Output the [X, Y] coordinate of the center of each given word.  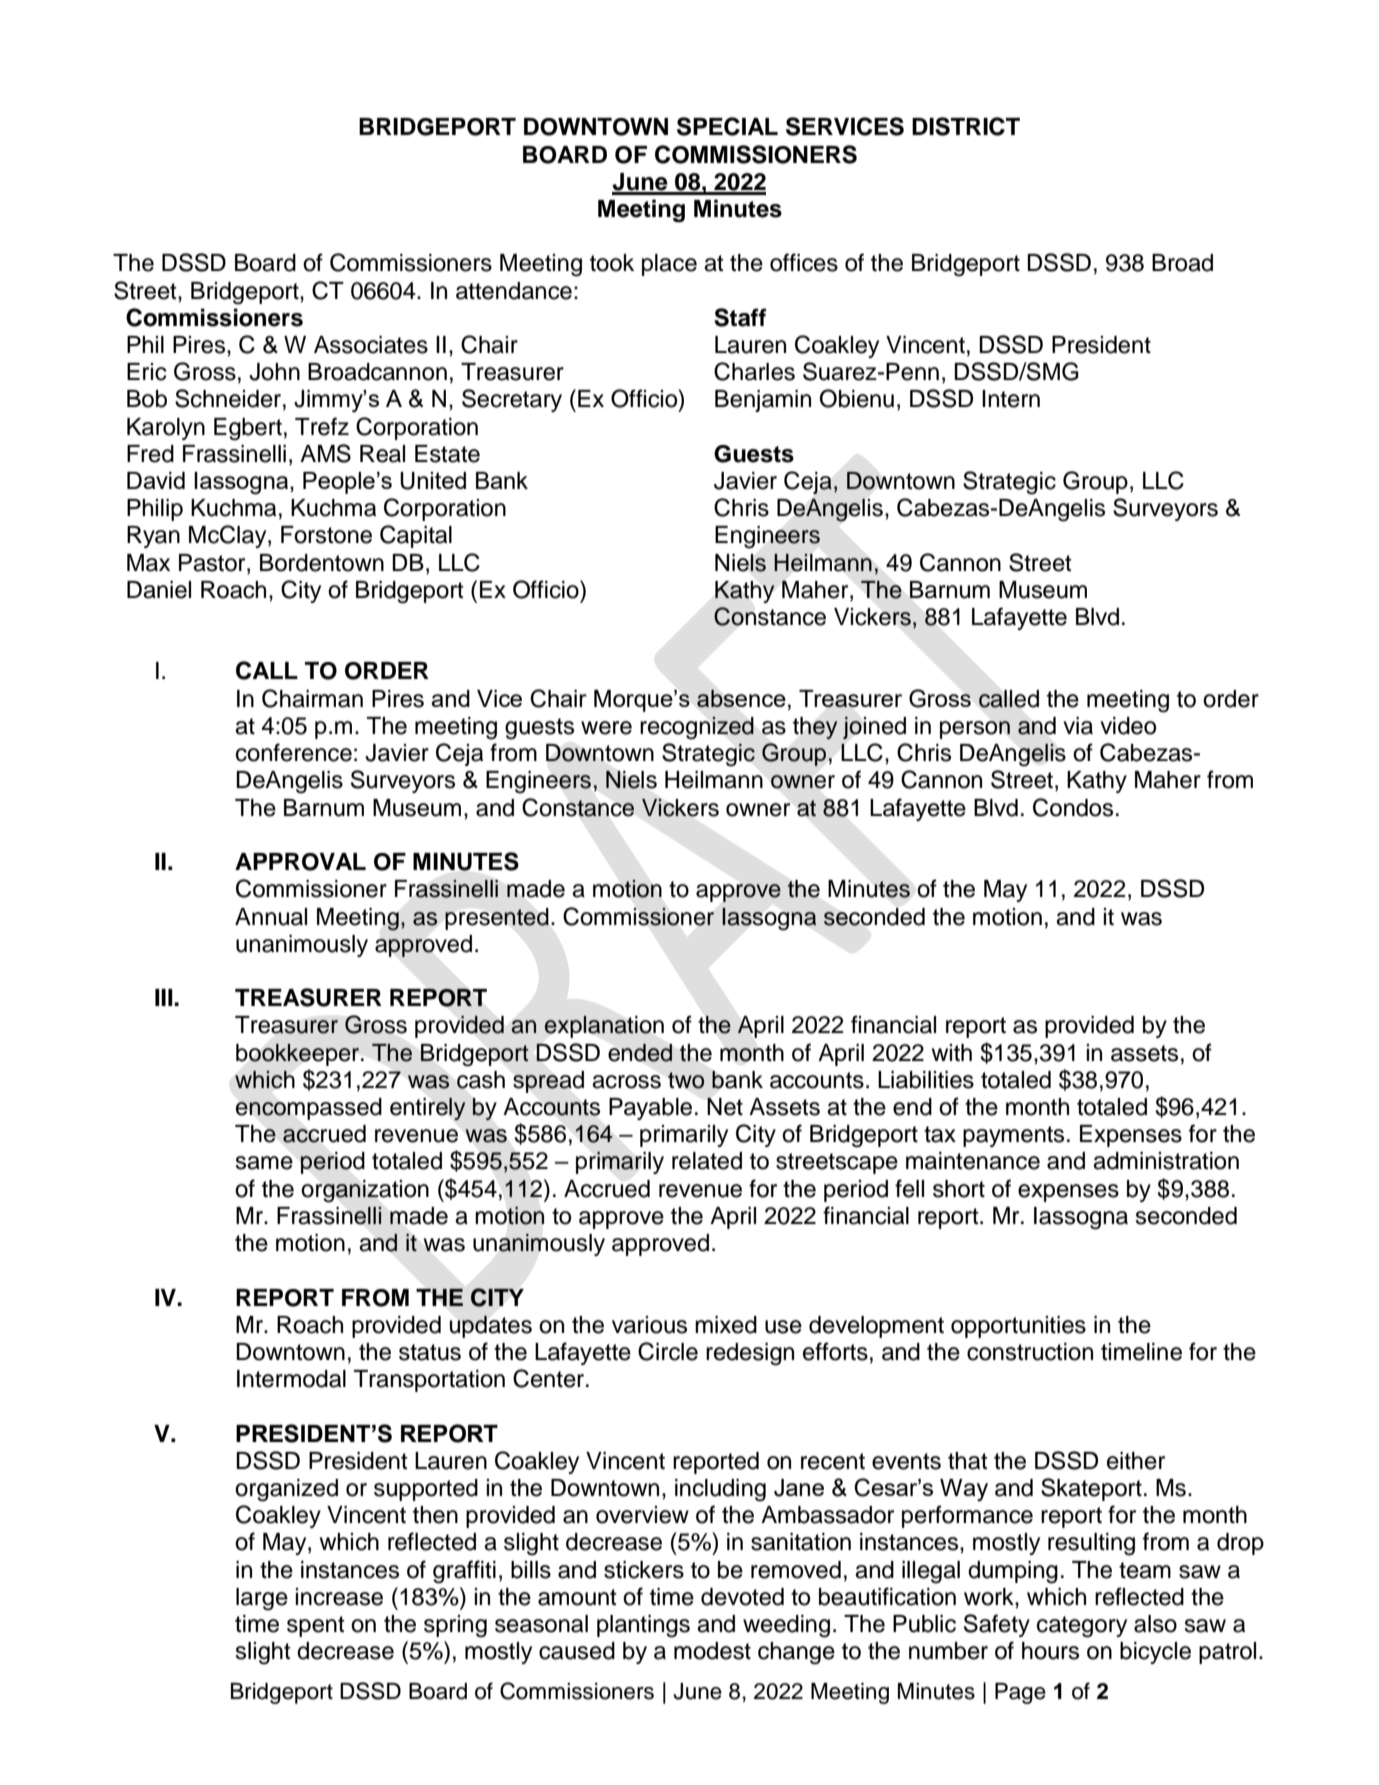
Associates [371, 345]
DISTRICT [966, 126]
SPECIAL [727, 126]
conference [294, 752]
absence [741, 698]
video [1128, 726]
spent [316, 1626]
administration [1166, 1161]
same [264, 1163]
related [707, 1161]
